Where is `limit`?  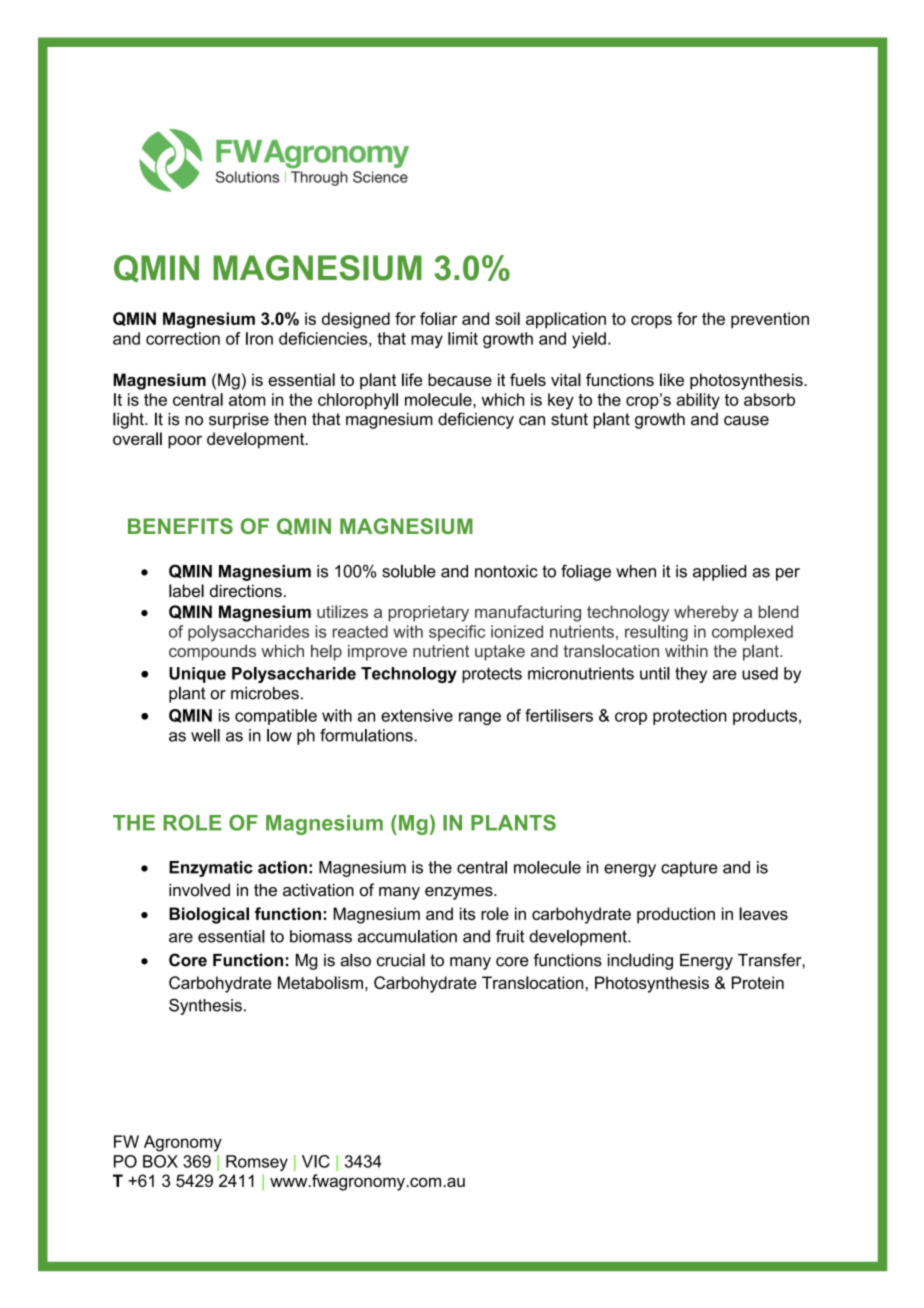 limit is located at coordinates (463, 338).
